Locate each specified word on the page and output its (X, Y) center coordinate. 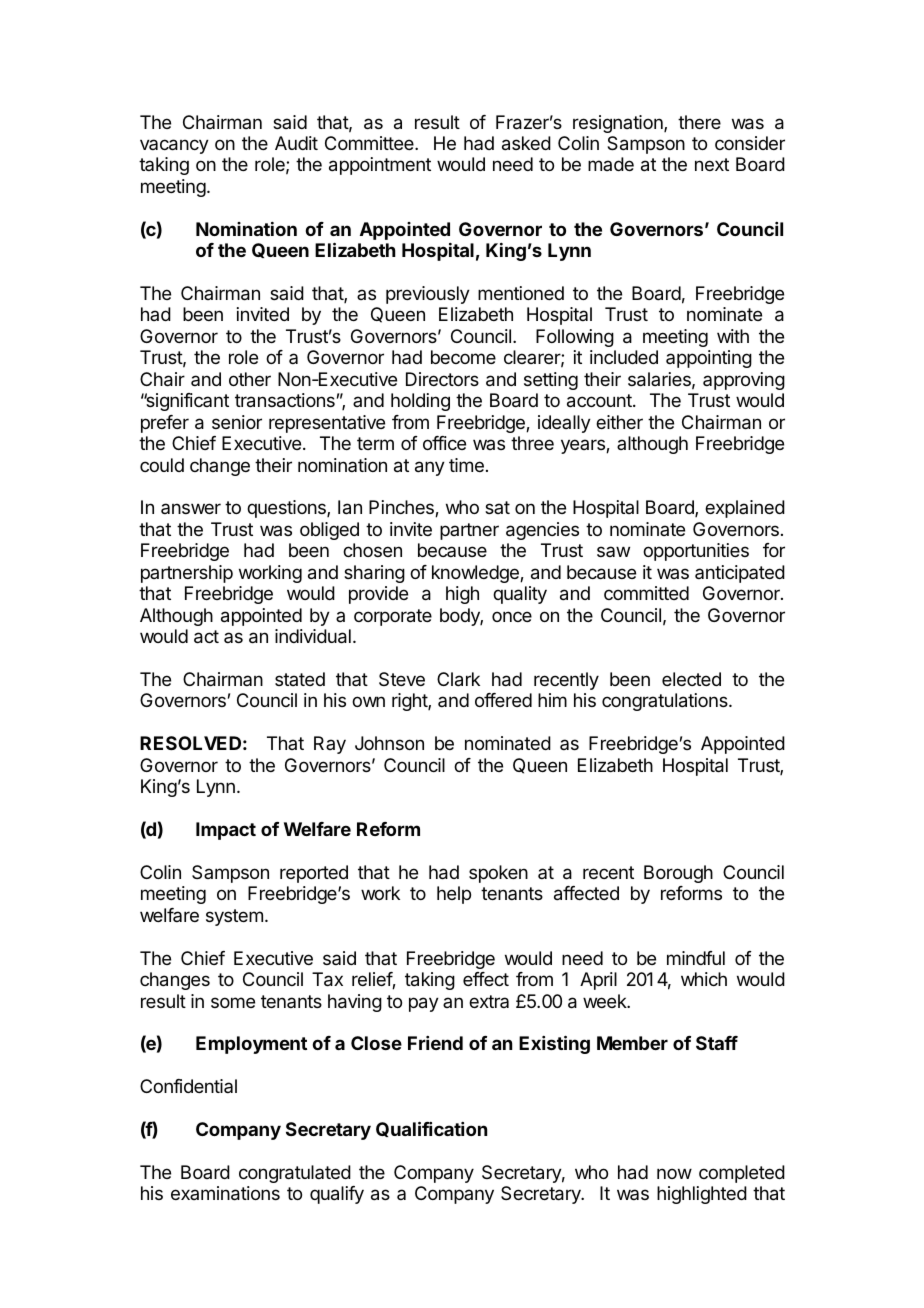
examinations (225, 1193)
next (712, 164)
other (250, 379)
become (463, 357)
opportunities (696, 552)
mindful (696, 958)
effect (486, 979)
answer (191, 508)
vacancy (174, 146)
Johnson (389, 743)
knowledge (476, 574)
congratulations (666, 702)
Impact (226, 831)
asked (526, 143)
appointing (709, 359)
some (233, 1002)
